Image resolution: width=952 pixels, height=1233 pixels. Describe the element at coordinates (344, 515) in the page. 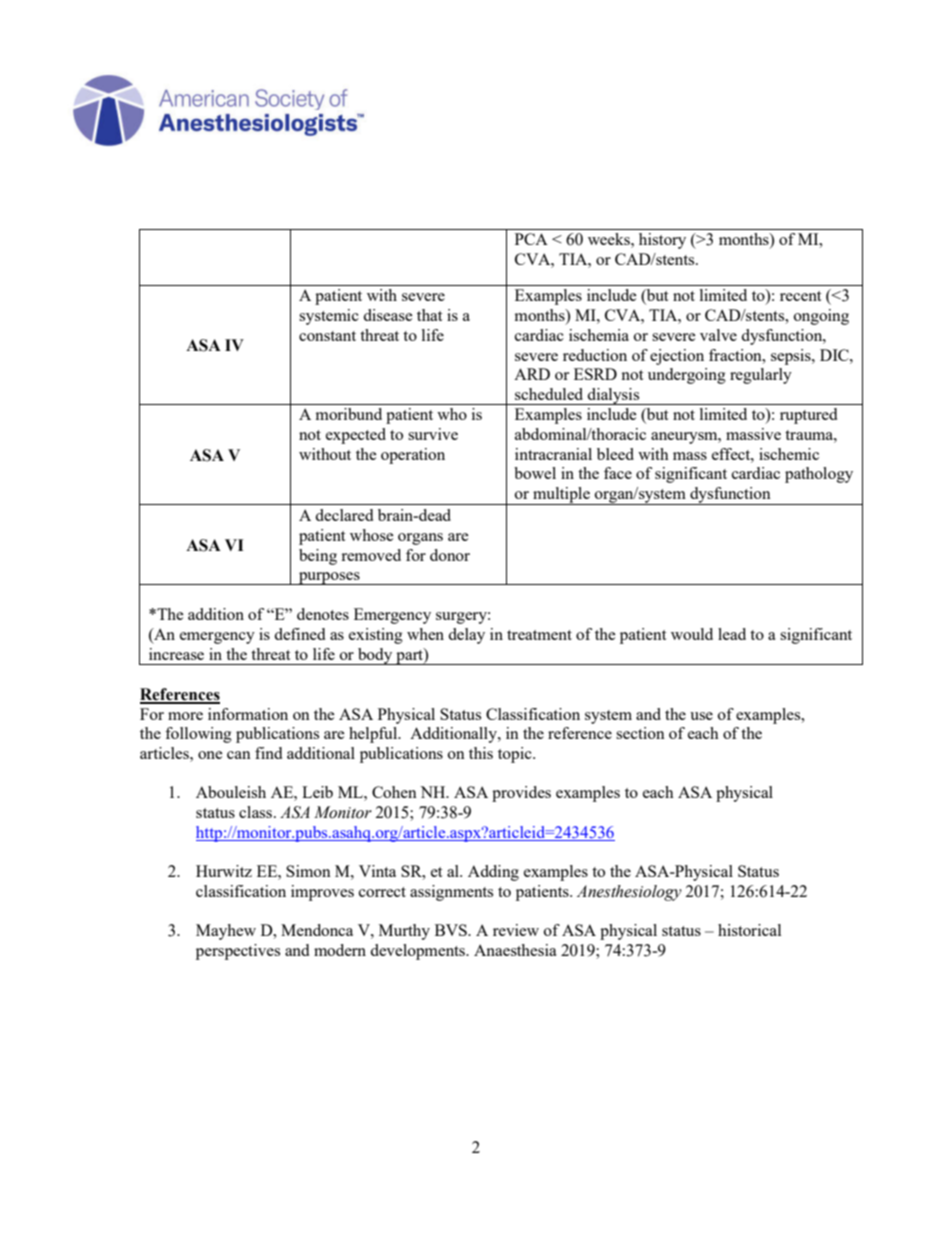

I see `declared` at that location.
